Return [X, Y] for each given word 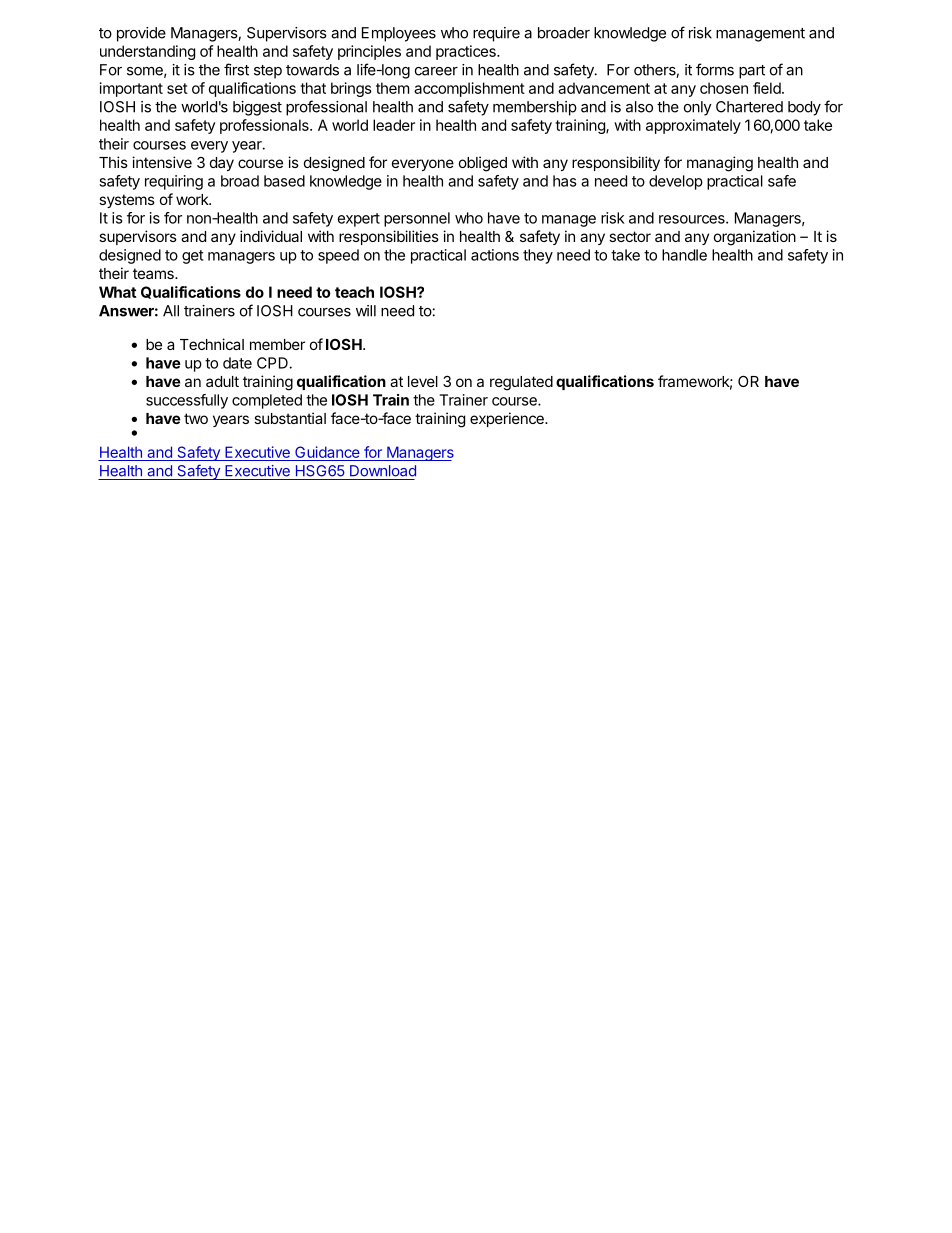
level [423, 381]
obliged [483, 164]
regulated [521, 383]
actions [495, 255]
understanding [147, 52]
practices [467, 52]
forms [715, 69]
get [192, 257]
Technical [212, 344]
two [196, 418]
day [222, 164]
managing [720, 164]
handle [684, 255]
